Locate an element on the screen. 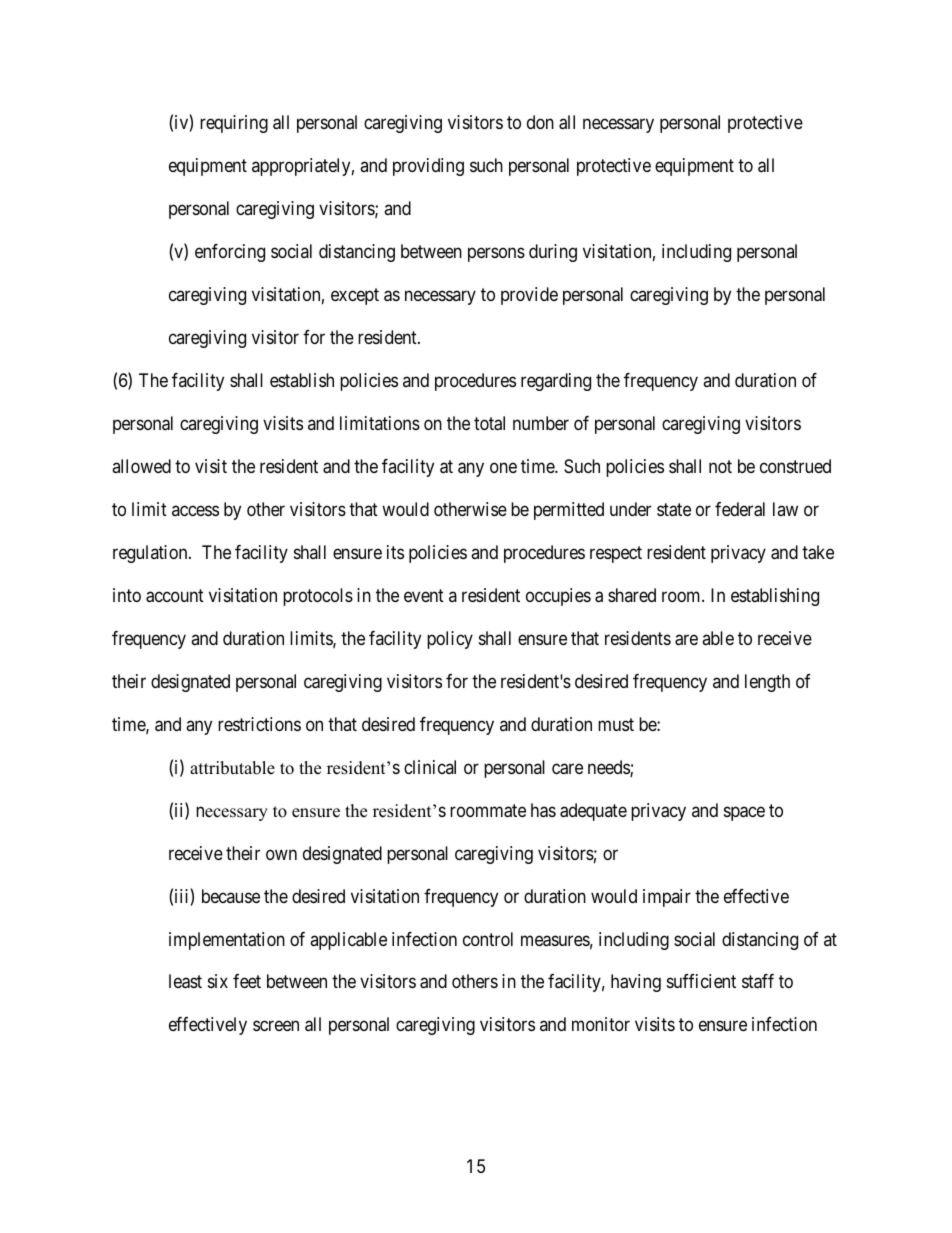 Image resolution: width=952 pixels, height=1233 pixels. requiring is located at coordinates (234, 124).
